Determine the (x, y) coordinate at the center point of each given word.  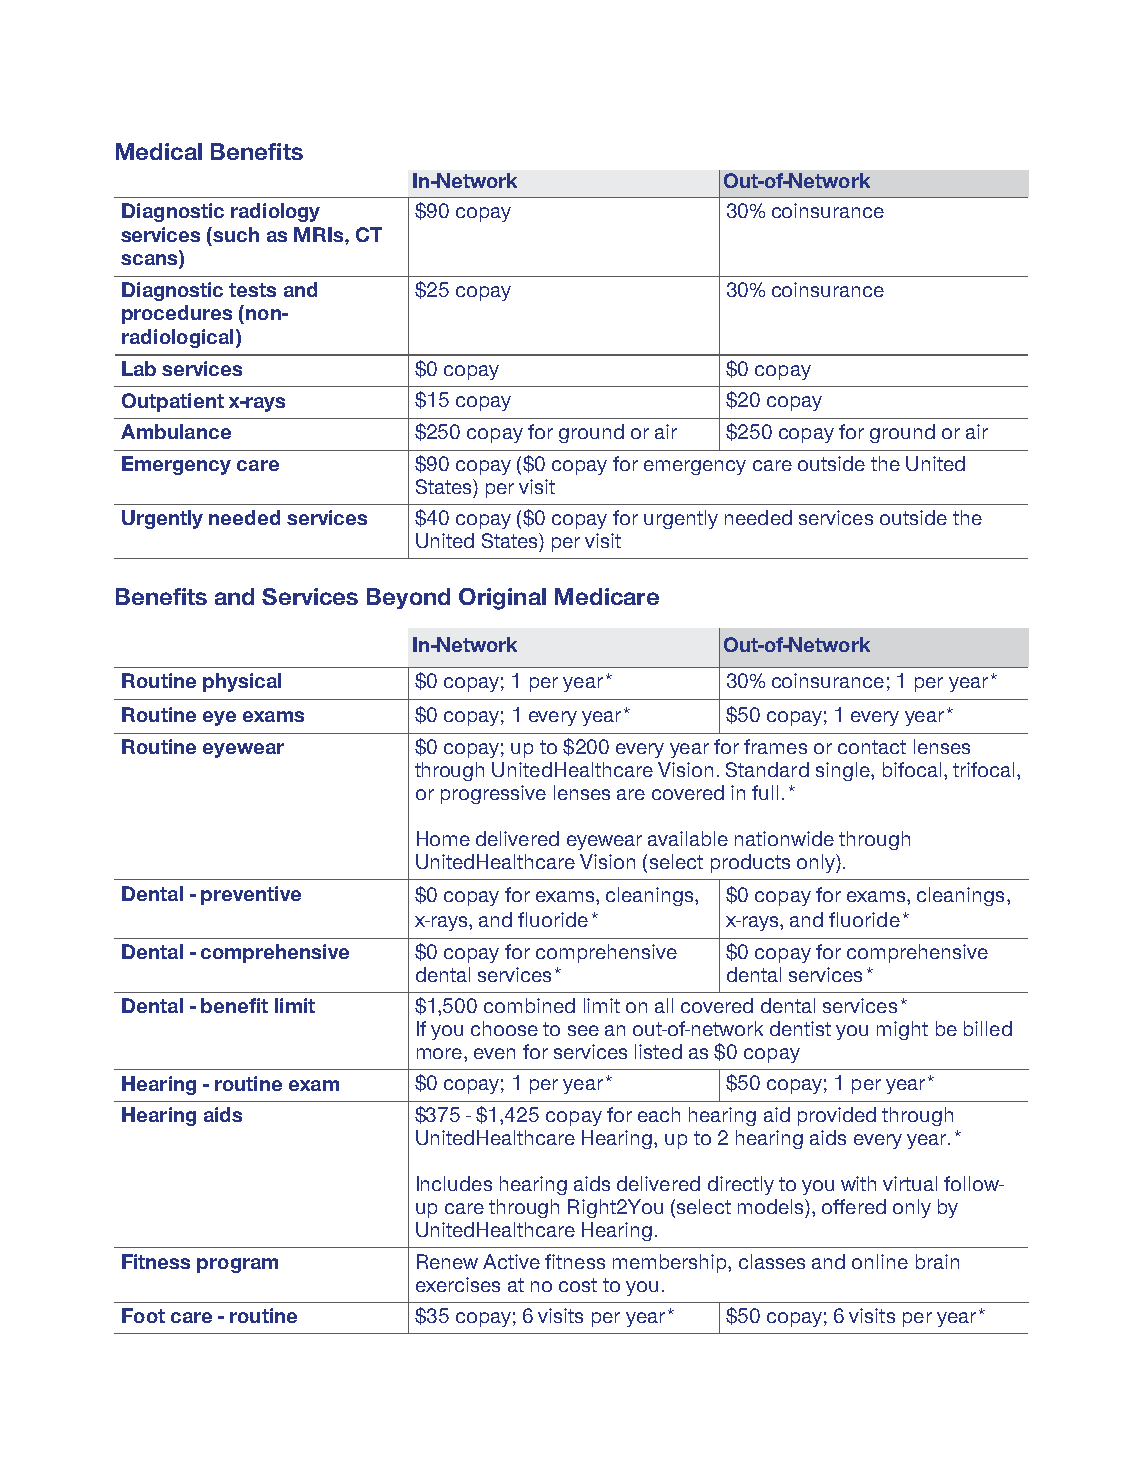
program (237, 1265)
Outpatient (173, 402)
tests (252, 290)
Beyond (408, 598)
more (439, 1053)
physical (242, 682)
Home (443, 838)
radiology (275, 212)
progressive (493, 794)
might (902, 1030)
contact (872, 747)
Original (502, 599)
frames (775, 746)
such (236, 234)
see (583, 1030)
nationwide (784, 838)
